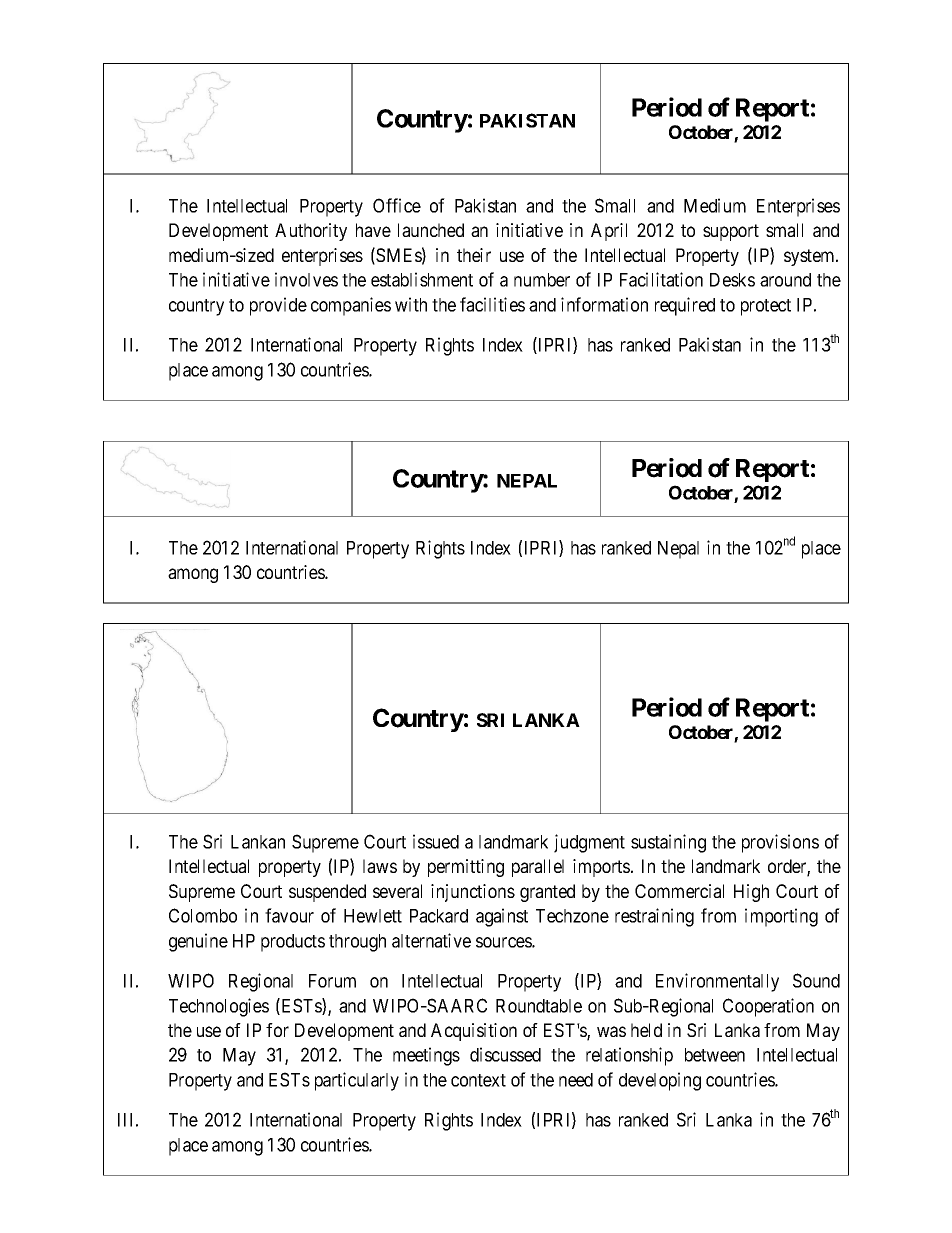  What do you see at coordinates (278, 306) in the image?
I see `provide` at bounding box center [278, 306].
